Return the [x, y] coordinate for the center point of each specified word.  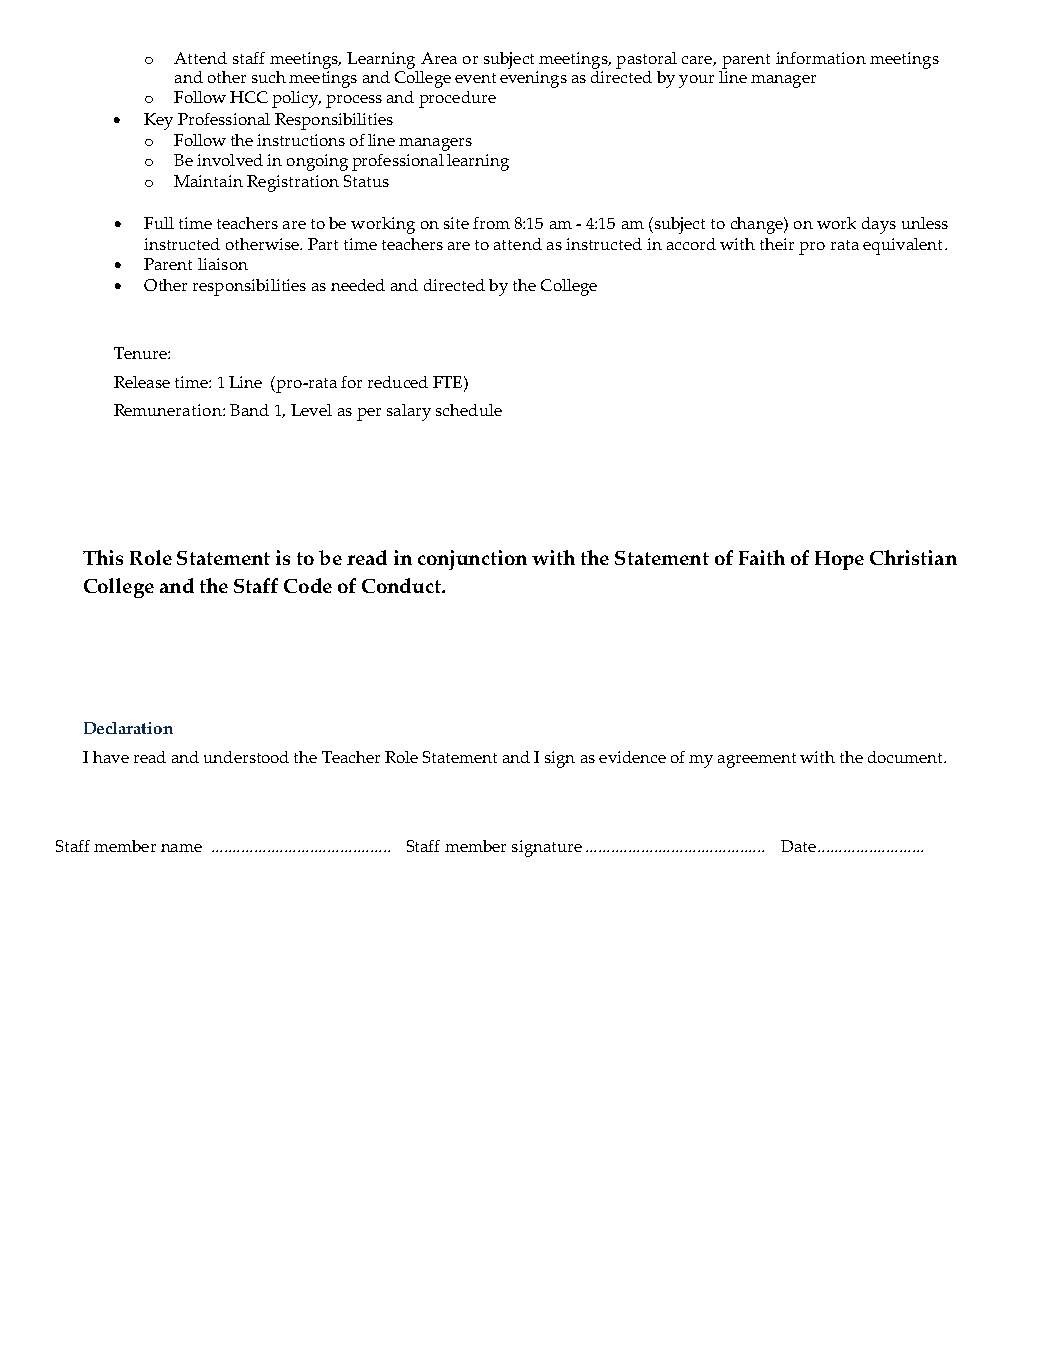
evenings [533, 79]
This [103, 557]
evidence [632, 757]
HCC [249, 97]
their [777, 244]
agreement [757, 760]
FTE [447, 382]
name [181, 848]
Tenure [141, 353]
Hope [839, 560]
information [821, 58]
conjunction [472, 560]
